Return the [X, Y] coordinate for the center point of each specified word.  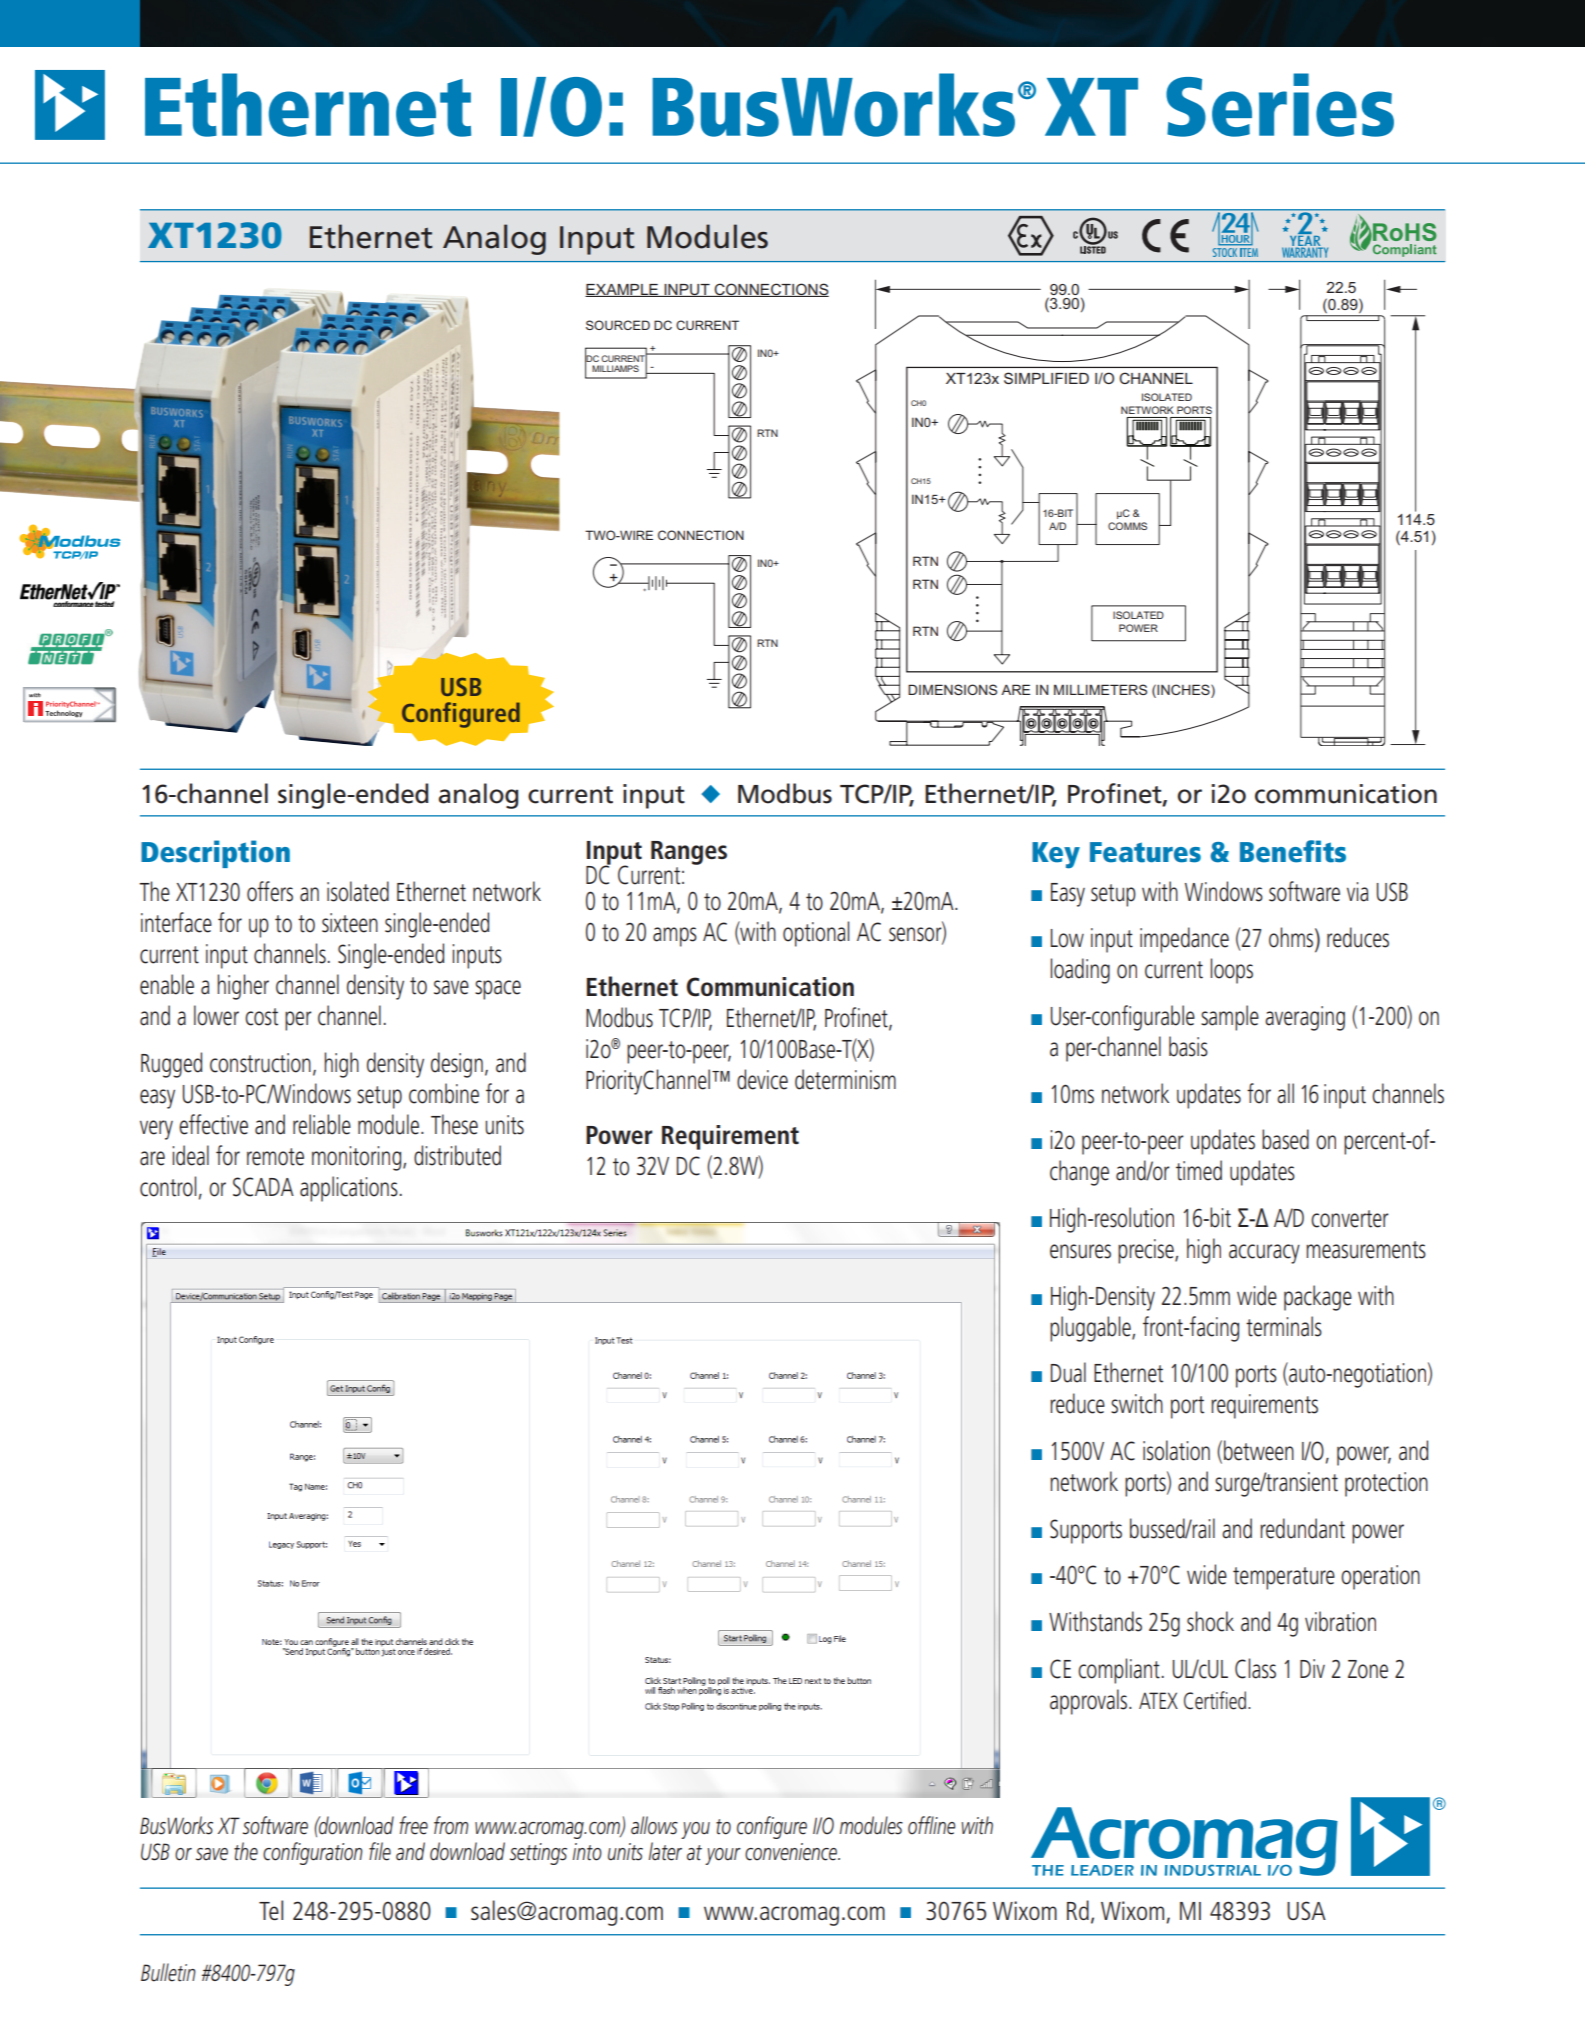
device [762, 1079]
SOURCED [618, 325]
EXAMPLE [623, 290]
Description [215, 854]
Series [1280, 105]
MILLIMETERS [1100, 689]
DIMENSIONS [952, 689]
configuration [313, 1853]
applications [349, 1189]
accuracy [1264, 1254]
